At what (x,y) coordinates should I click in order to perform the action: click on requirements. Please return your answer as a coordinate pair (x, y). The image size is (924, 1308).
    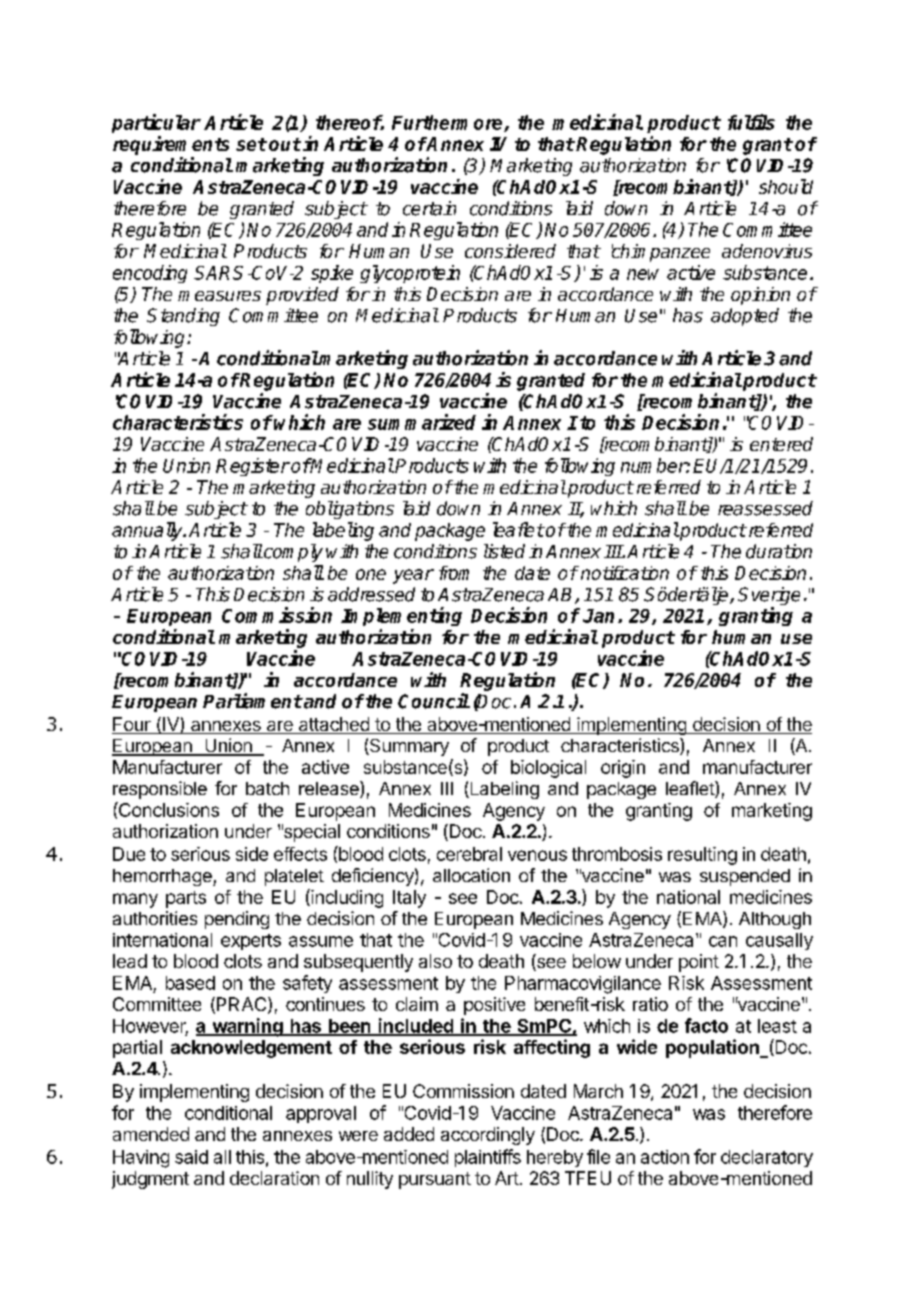
    Looking at the image, I should click on (171, 145).
